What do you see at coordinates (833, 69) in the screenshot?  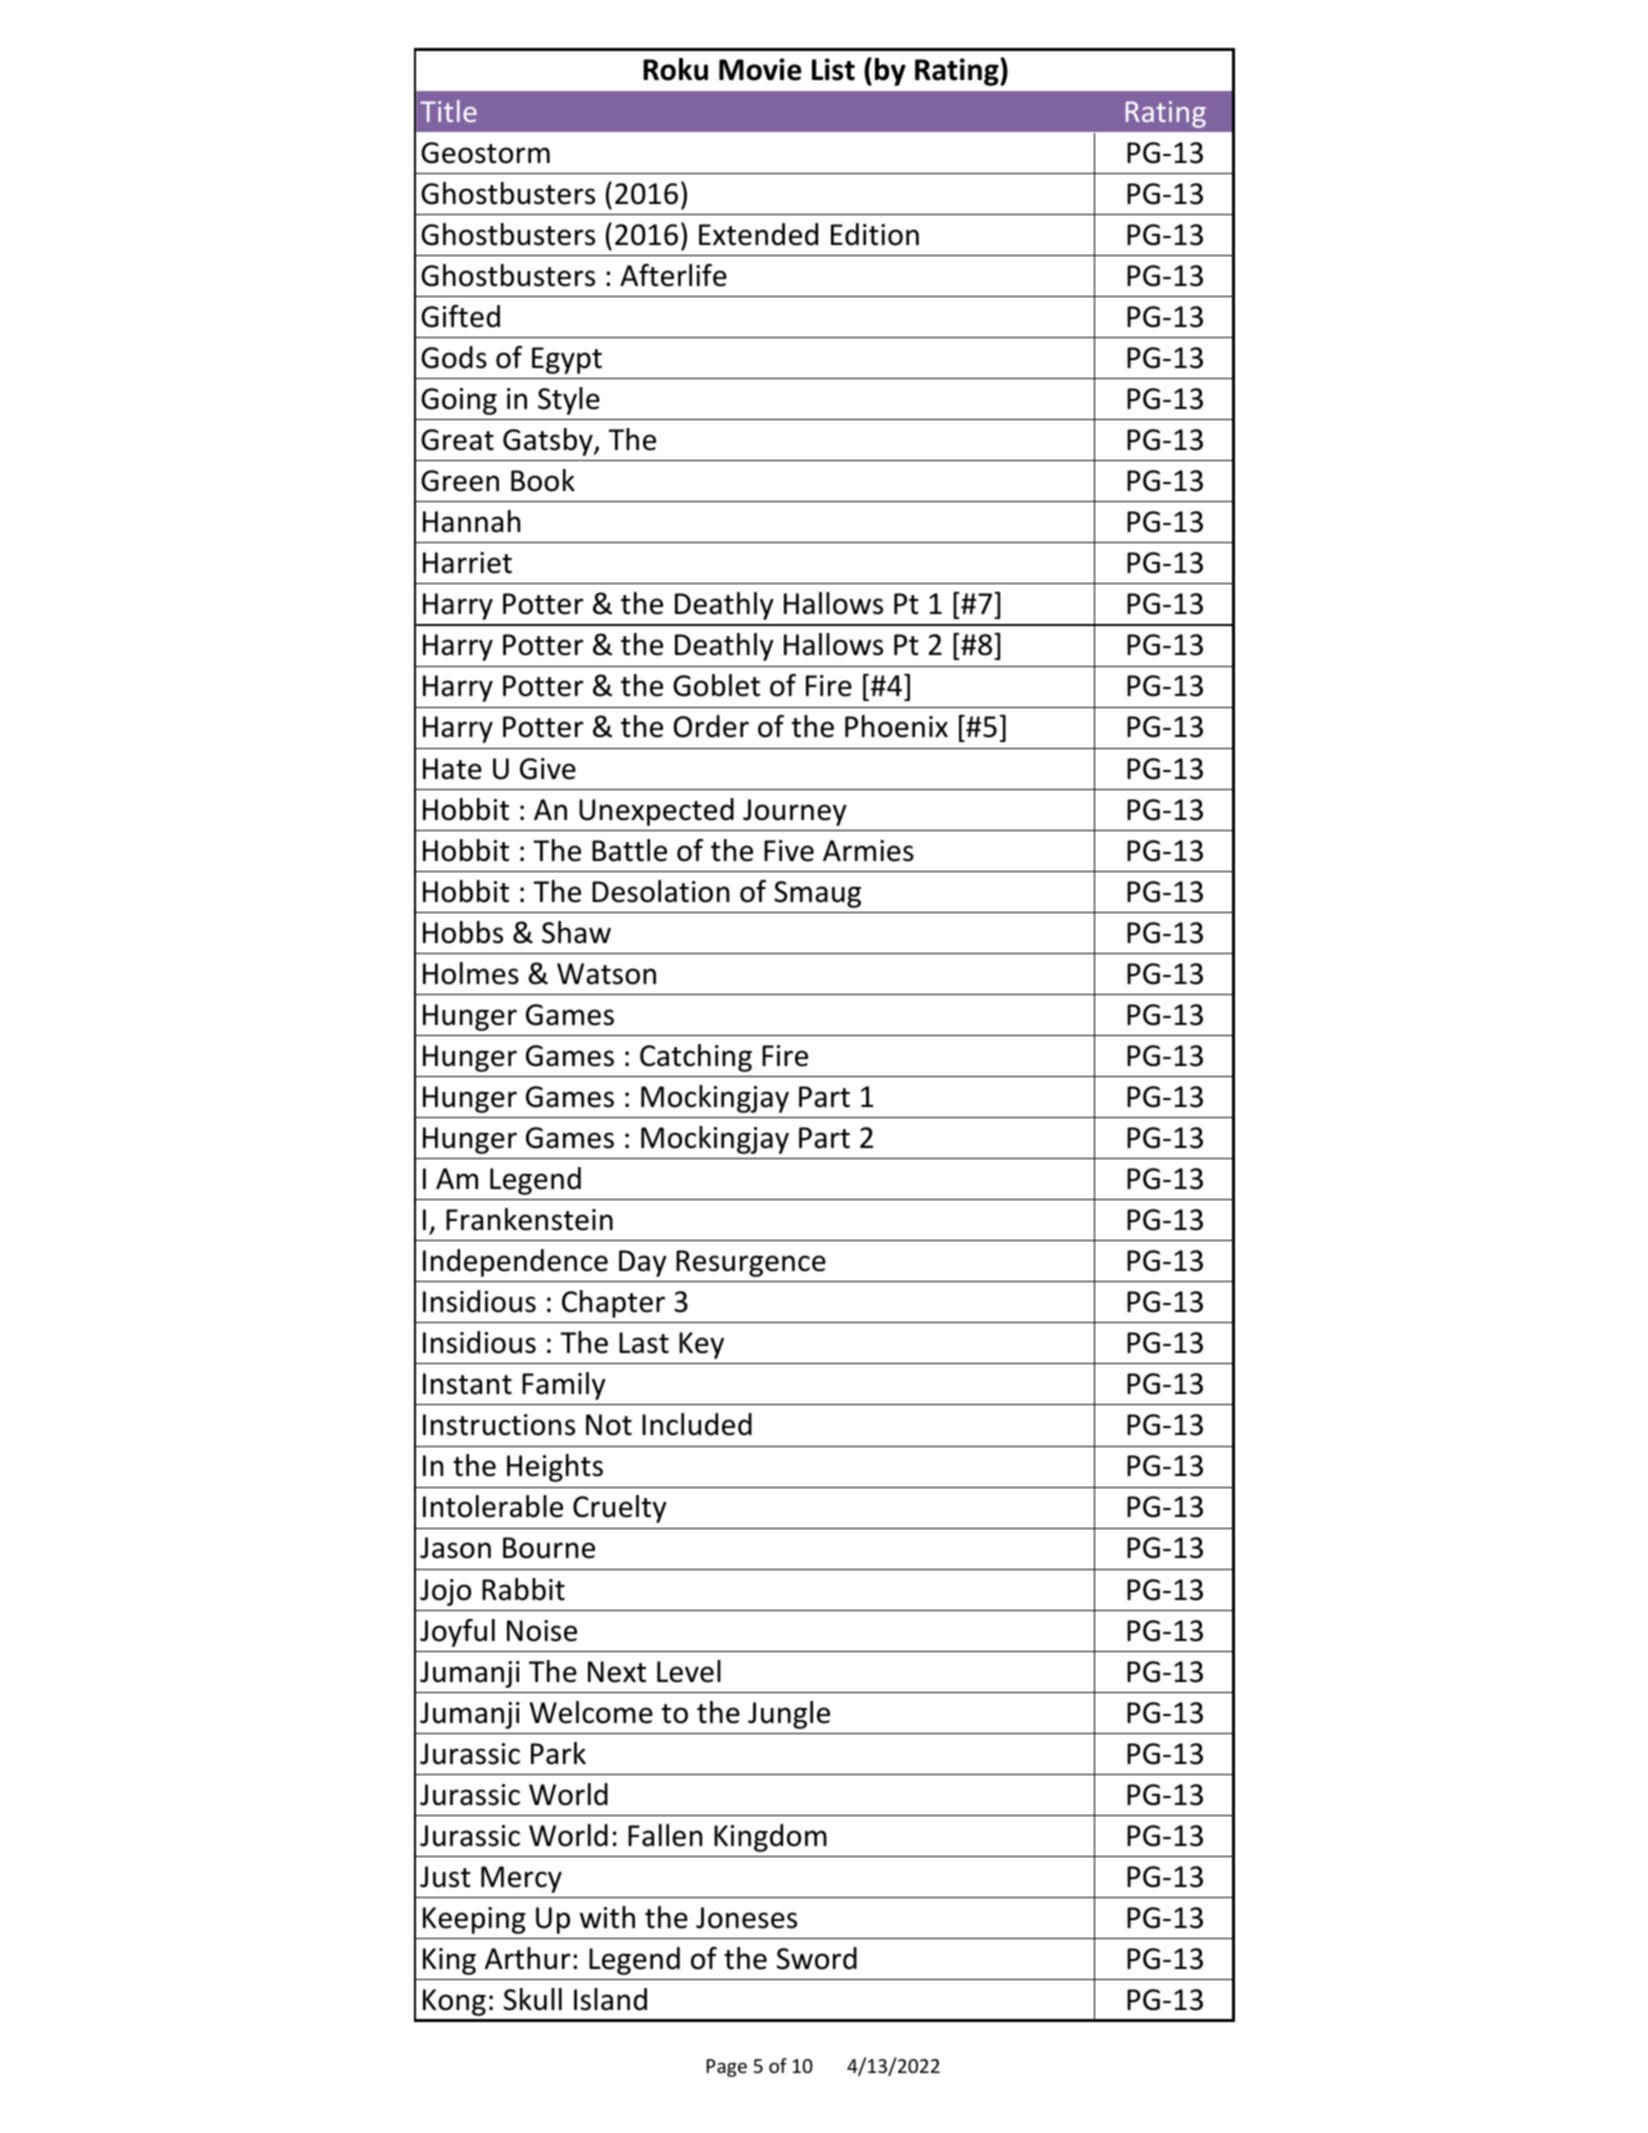 I see `List` at bounding box center [833, 69].
